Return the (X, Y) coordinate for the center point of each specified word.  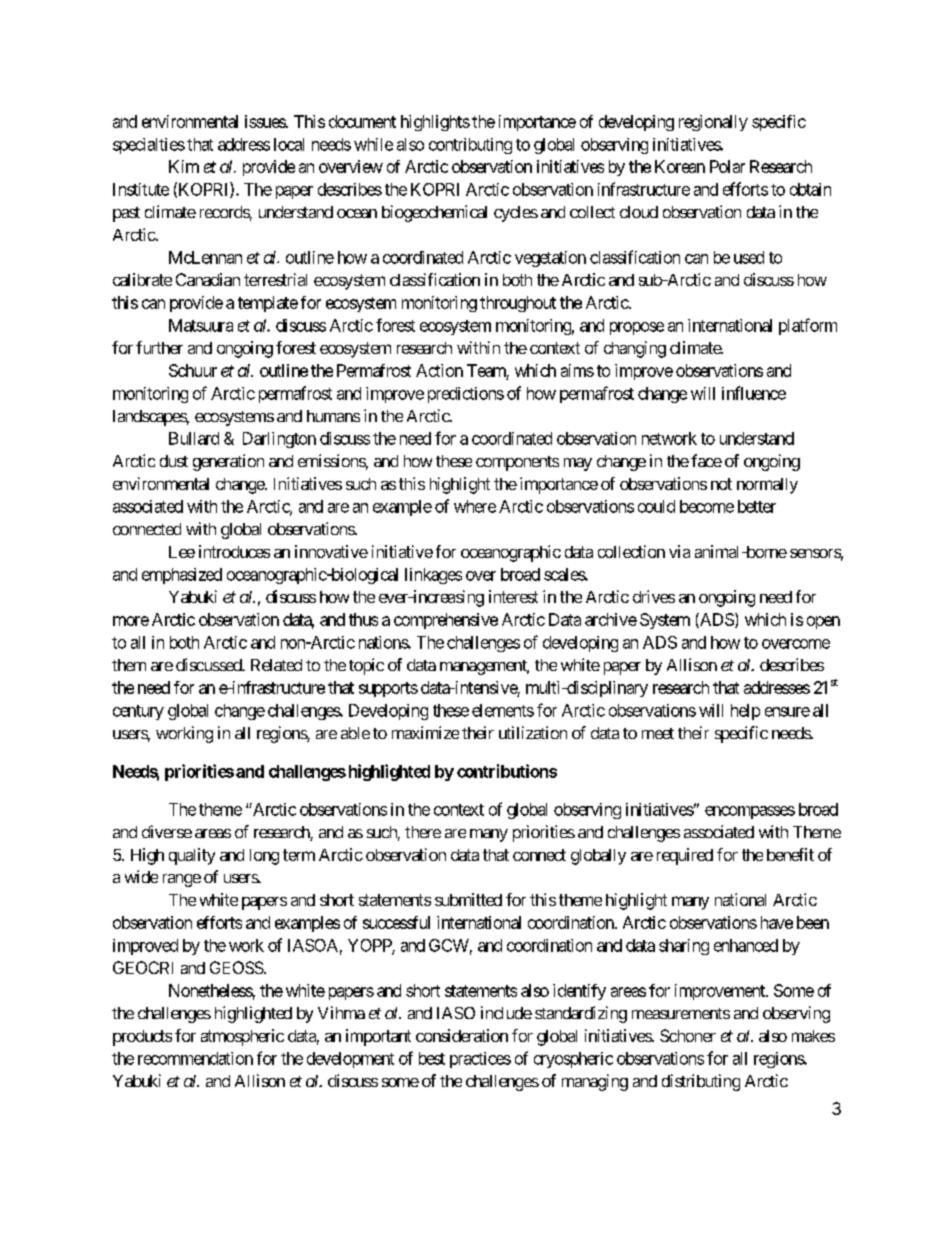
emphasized (182, 576)
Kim (184, 166)
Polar (727, 166)
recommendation (195, 1058)
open (823, 622)
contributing (470, 146)
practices (480, 1060)
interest (513, 596)
